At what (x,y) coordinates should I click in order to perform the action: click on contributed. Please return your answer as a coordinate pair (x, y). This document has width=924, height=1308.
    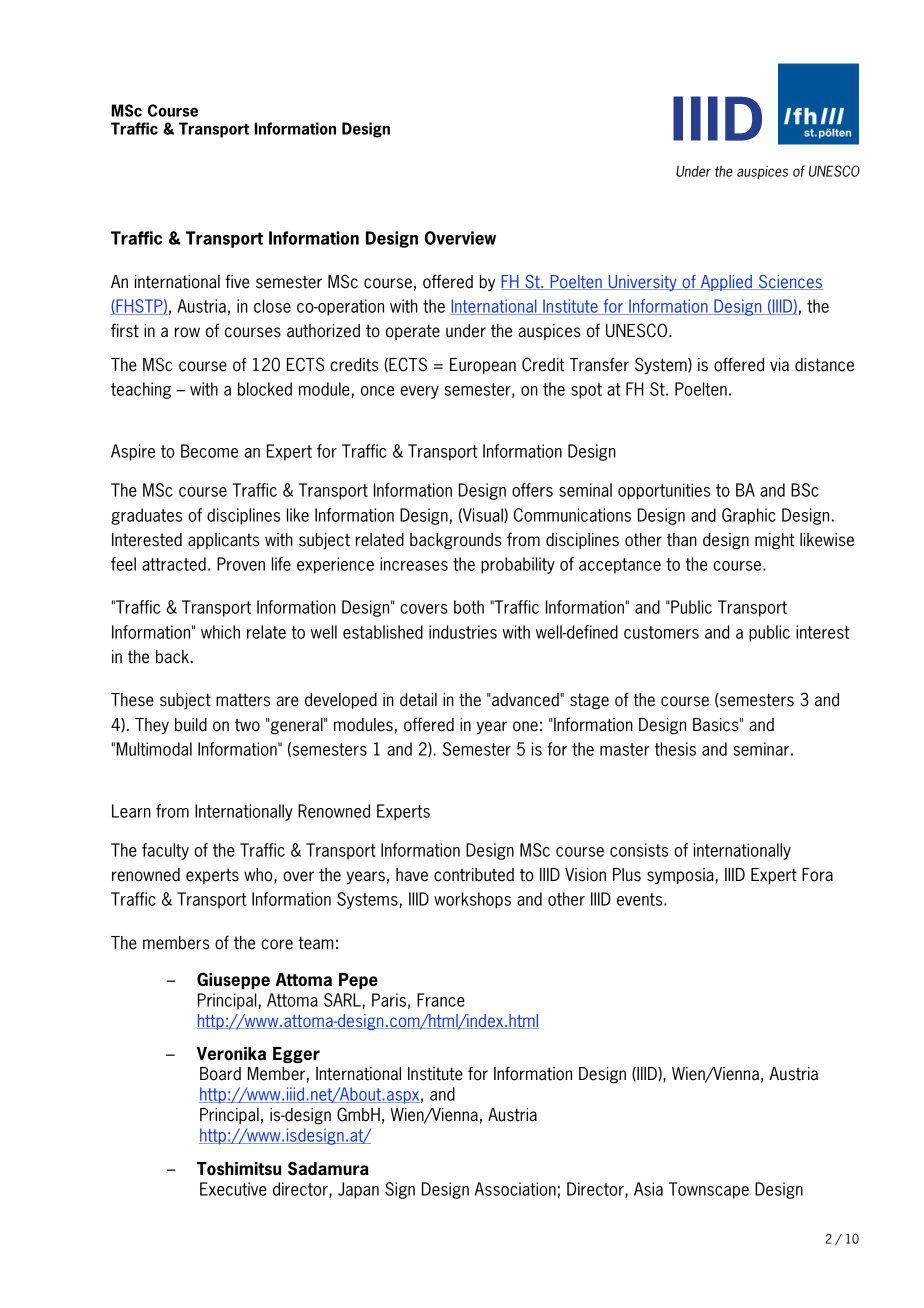
    Looking at the image, I should click on (474, 875).
